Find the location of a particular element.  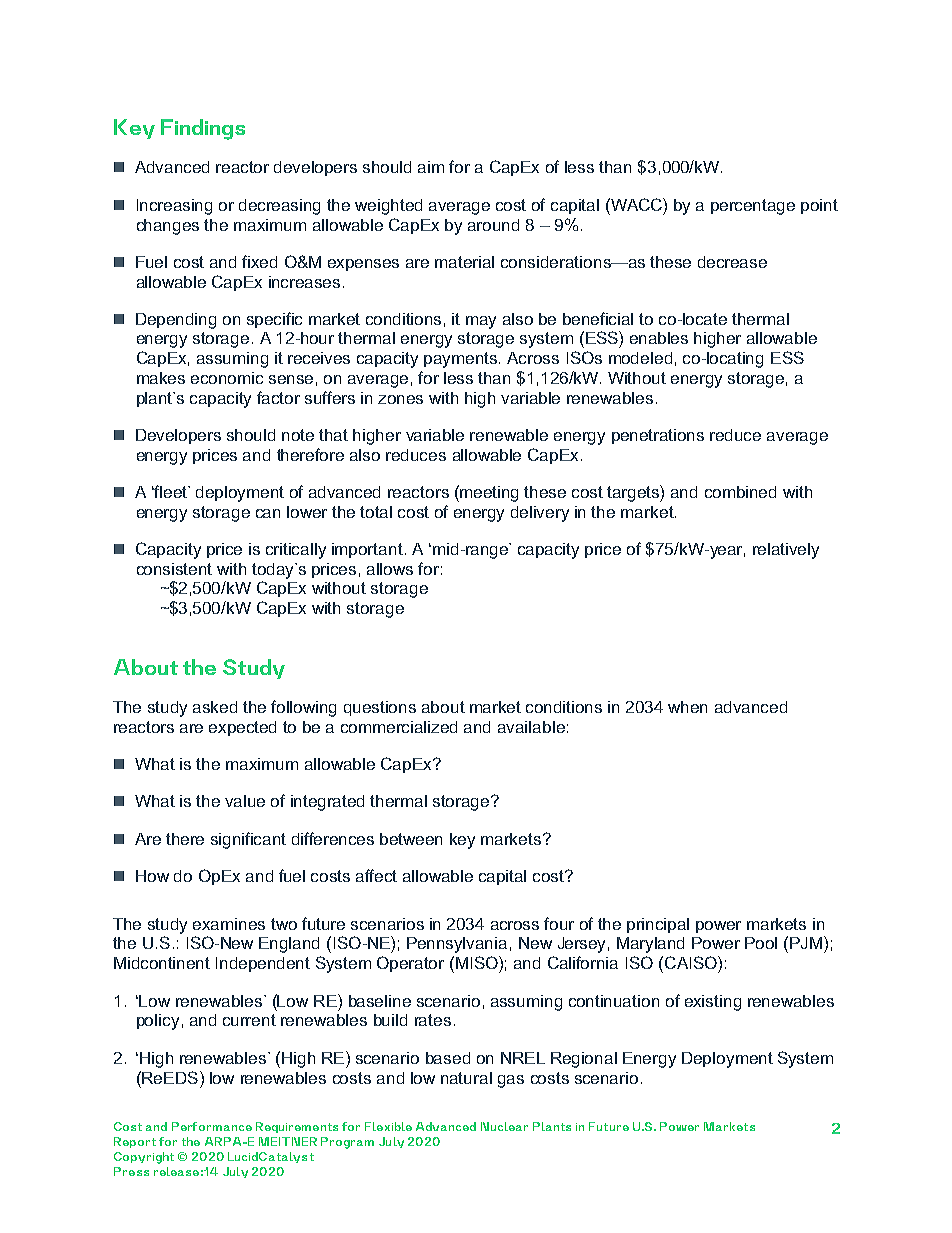

asked is located at coordinates (215, 707).
